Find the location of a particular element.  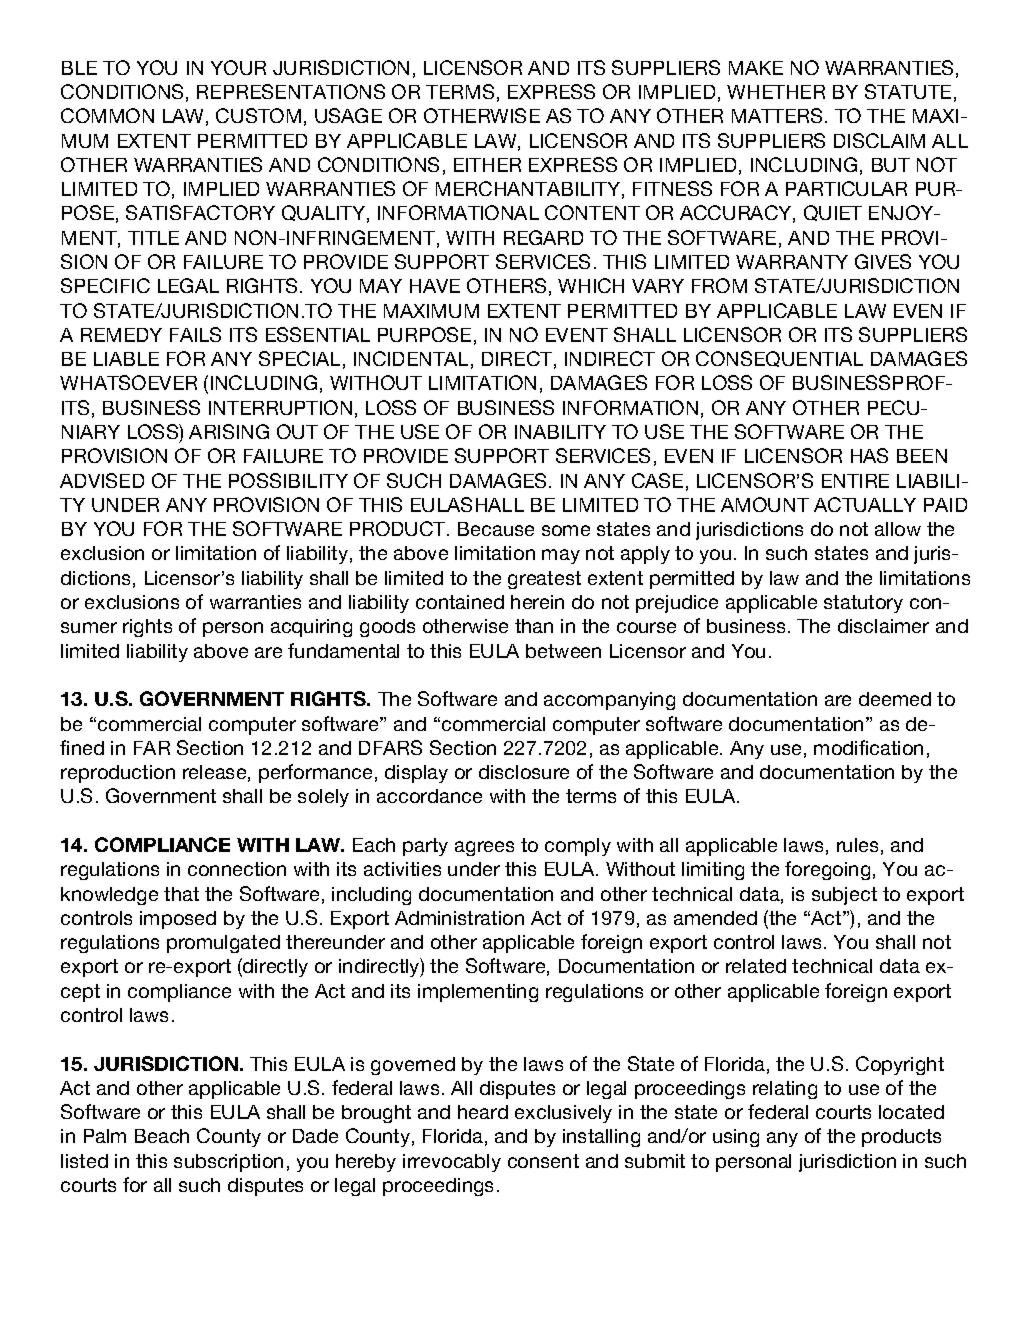

subscription is located at coordinates (228, 1163).
